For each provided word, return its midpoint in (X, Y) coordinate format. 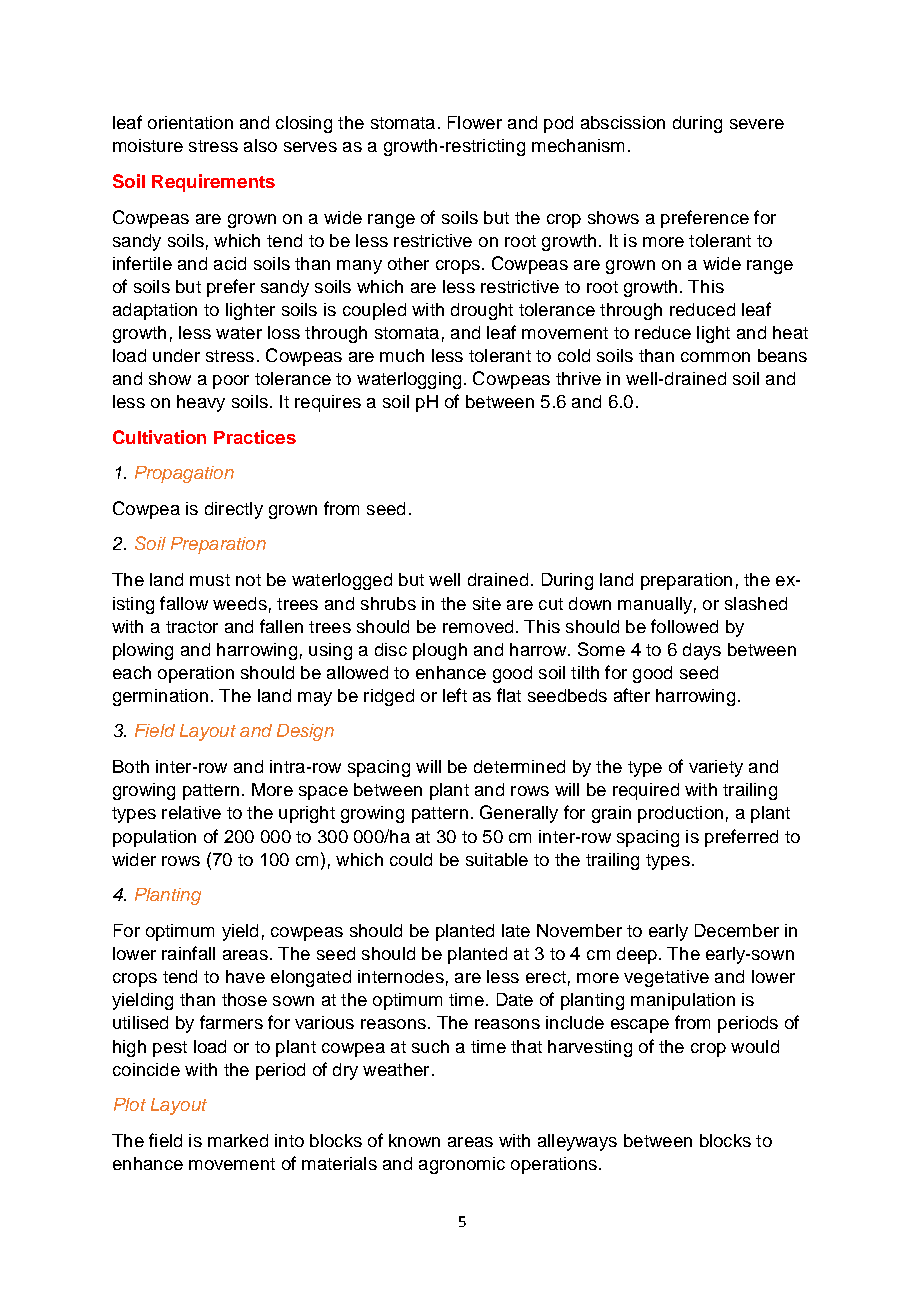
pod (558, 124)
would (755, 1046)
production (680, 814)
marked (238, 1140)
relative (191, 812)
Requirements (213, 183)
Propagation (184, 474)
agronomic (462, 1165)
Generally (519, 814)
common (715, 357)
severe (757, 124)
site (487, 603)
